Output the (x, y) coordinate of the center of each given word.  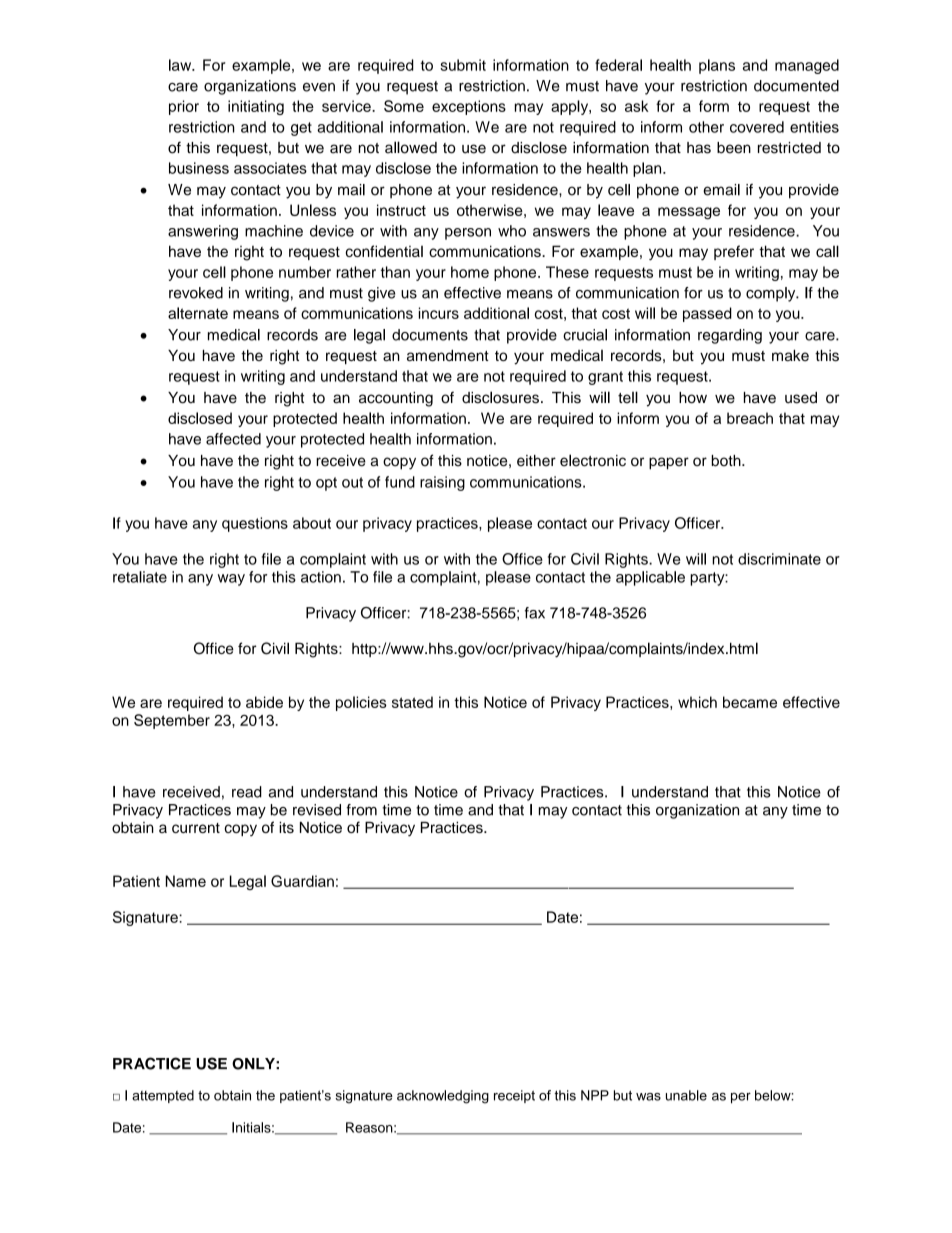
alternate (198, 313)
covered (757, 127)
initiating (256, 107)
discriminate (779, 559)
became (750, 702)
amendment (448, 355)
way (231, 580)
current (196, 828)
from (361, 810)
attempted (163, 1096)
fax (535, 613)
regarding (730, 336)
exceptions (469, 107)
